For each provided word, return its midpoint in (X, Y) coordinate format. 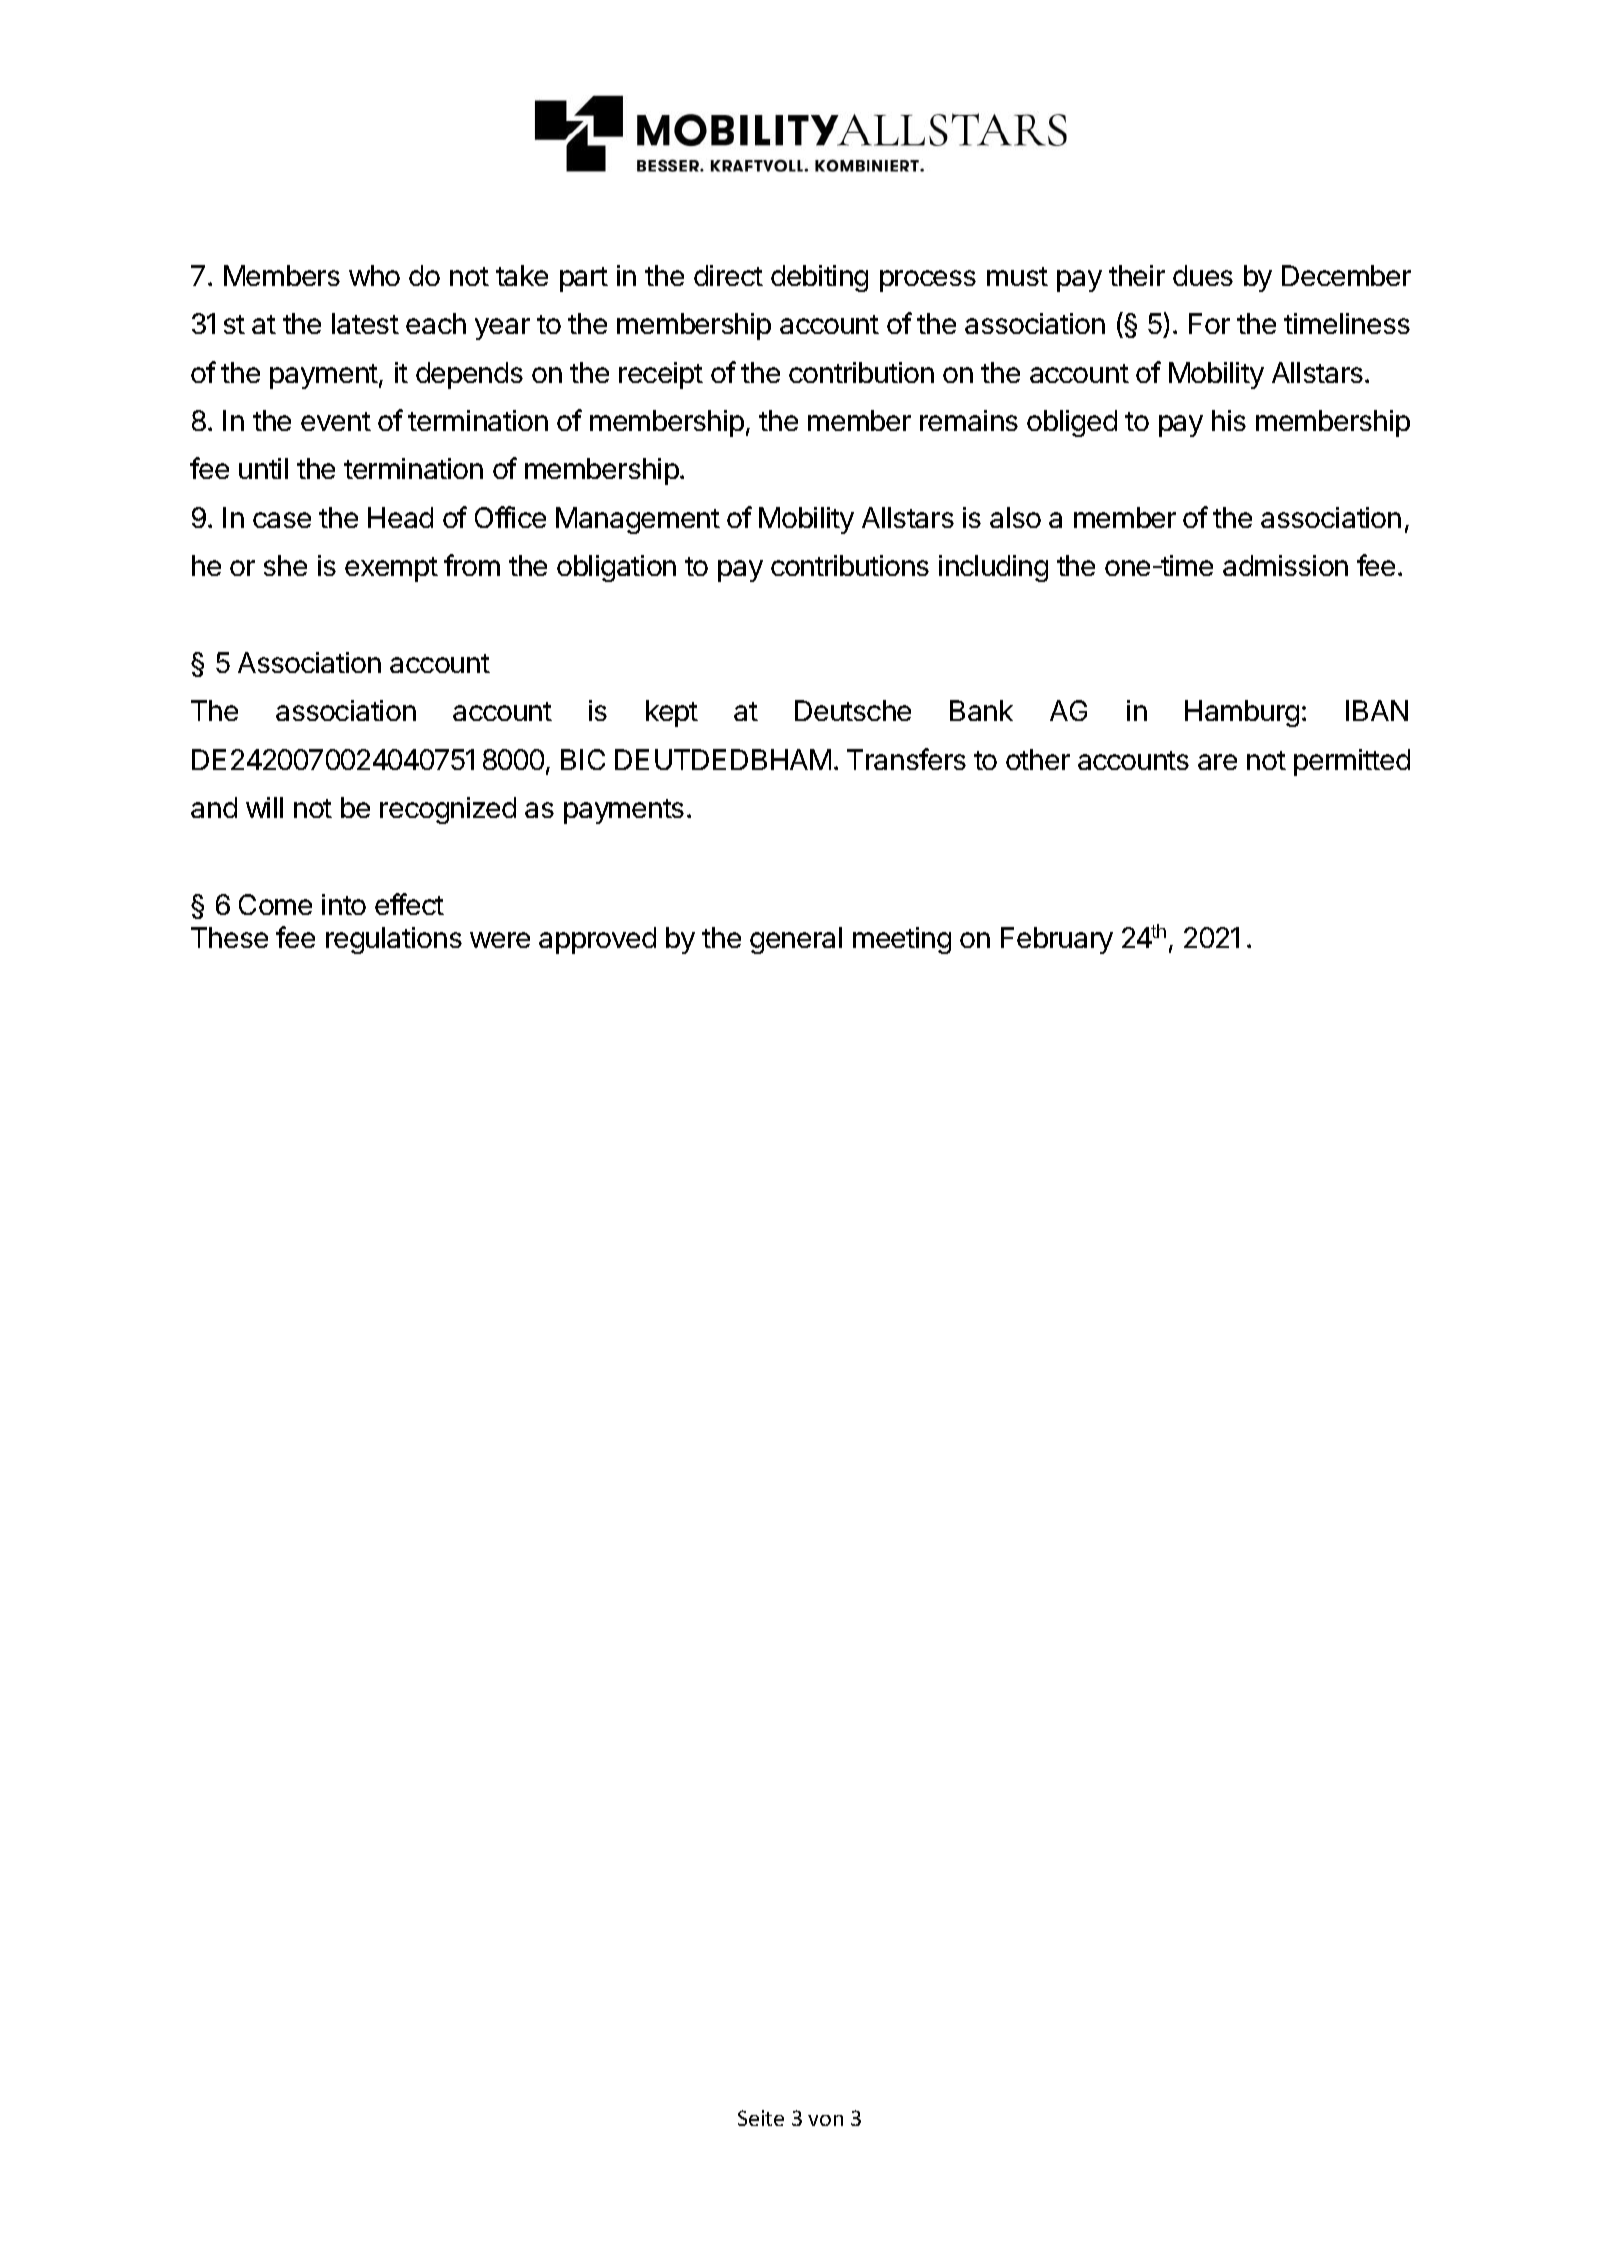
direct (728, 275)
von (825, 2120)
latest (365, 323)
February (1057, 940)
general (796, 940)
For (1209, 323)
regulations (394, 940)
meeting (902, 940)
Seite (761, 2118)
